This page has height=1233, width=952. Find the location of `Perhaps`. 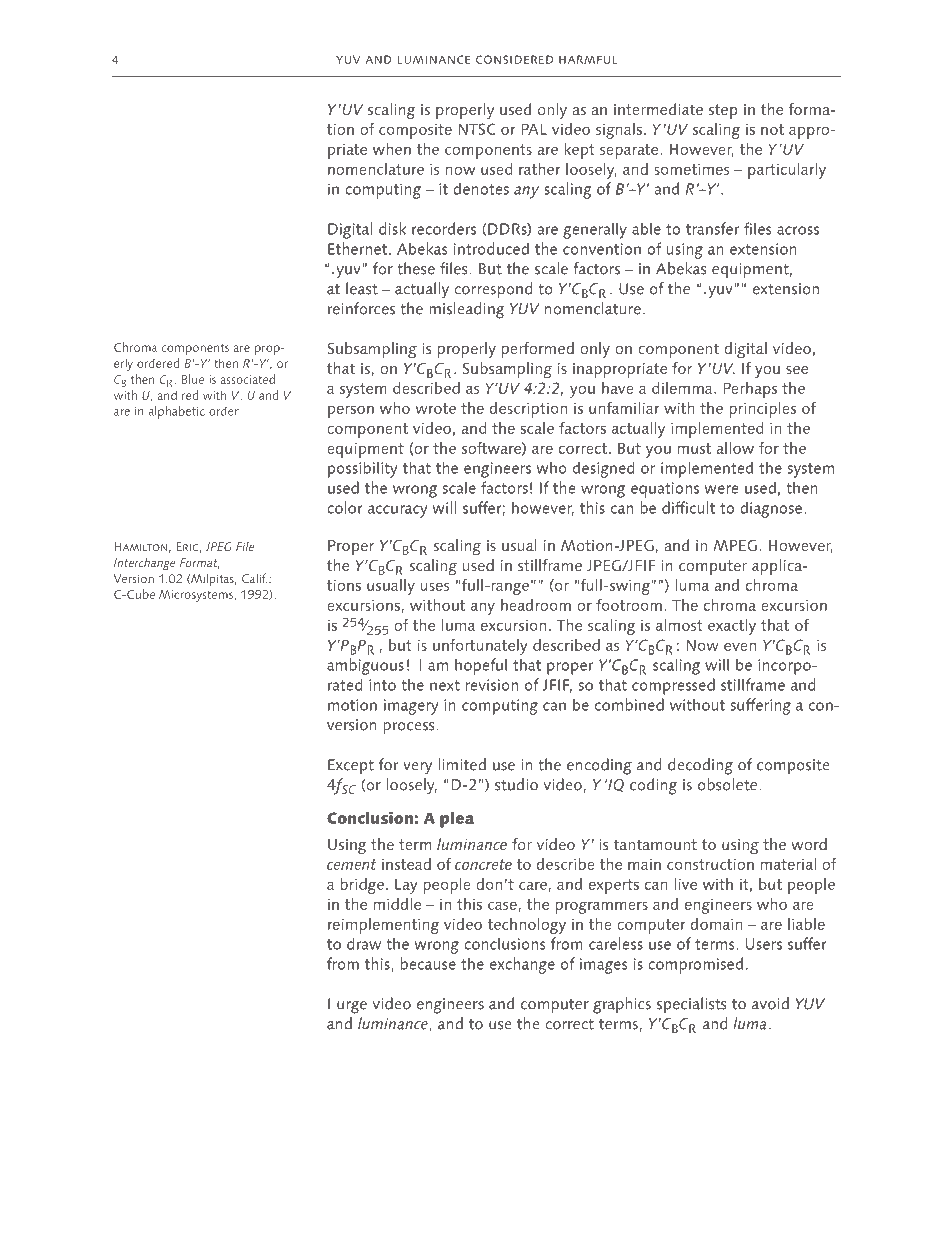

Perhaps is located at coordinates (750, 390).
